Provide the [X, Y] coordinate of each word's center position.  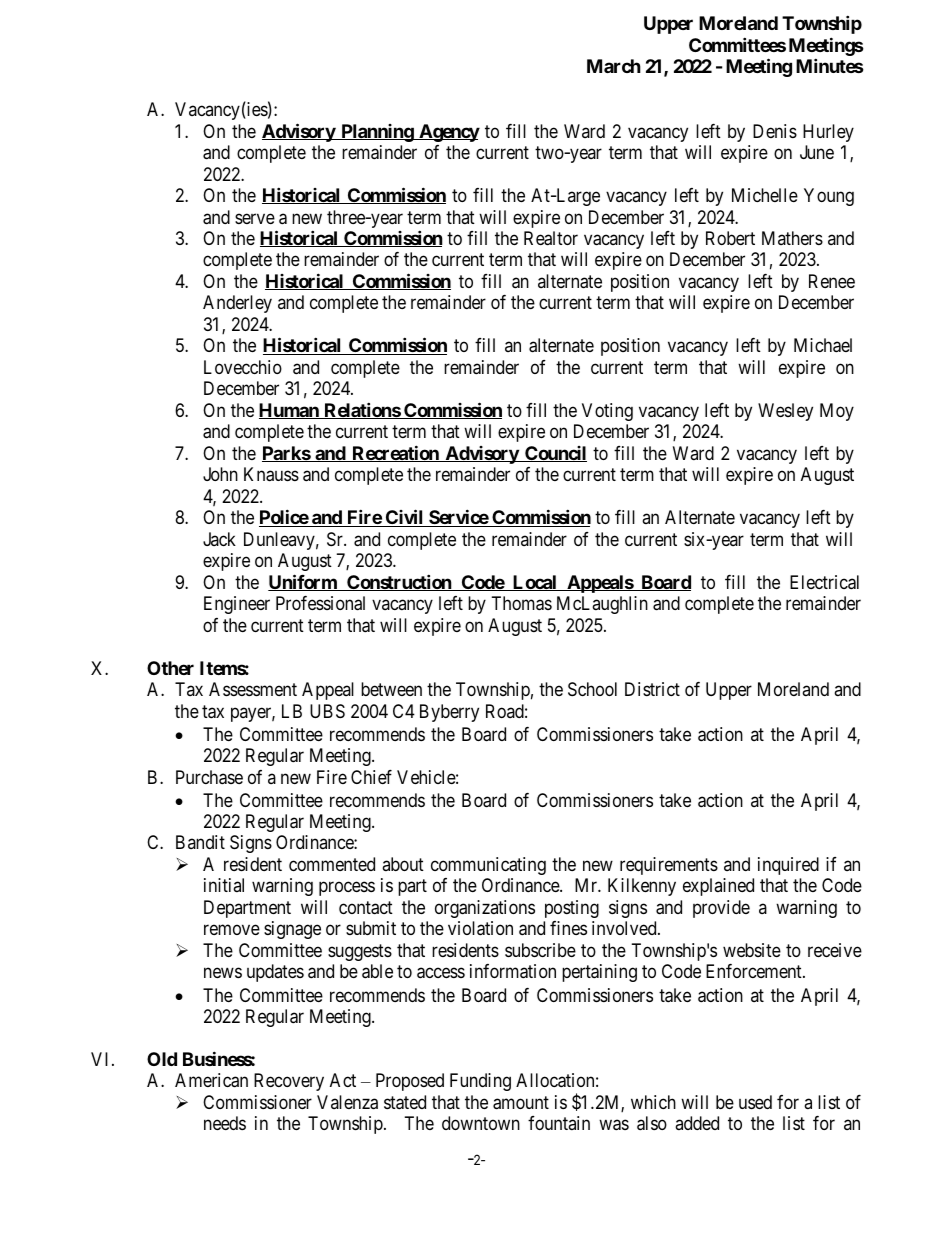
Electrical [824, 582]
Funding [480, 1082]
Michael [823, 345]
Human [290, 411]
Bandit [200, 842]
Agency [448, 133]
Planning [377, 133]
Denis [775, 131]
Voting [607, 412]
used [755, 1102]
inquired [788, 866]
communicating [488, 866]
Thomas [522, 603]
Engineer [237, 605]
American [211, 1080]
